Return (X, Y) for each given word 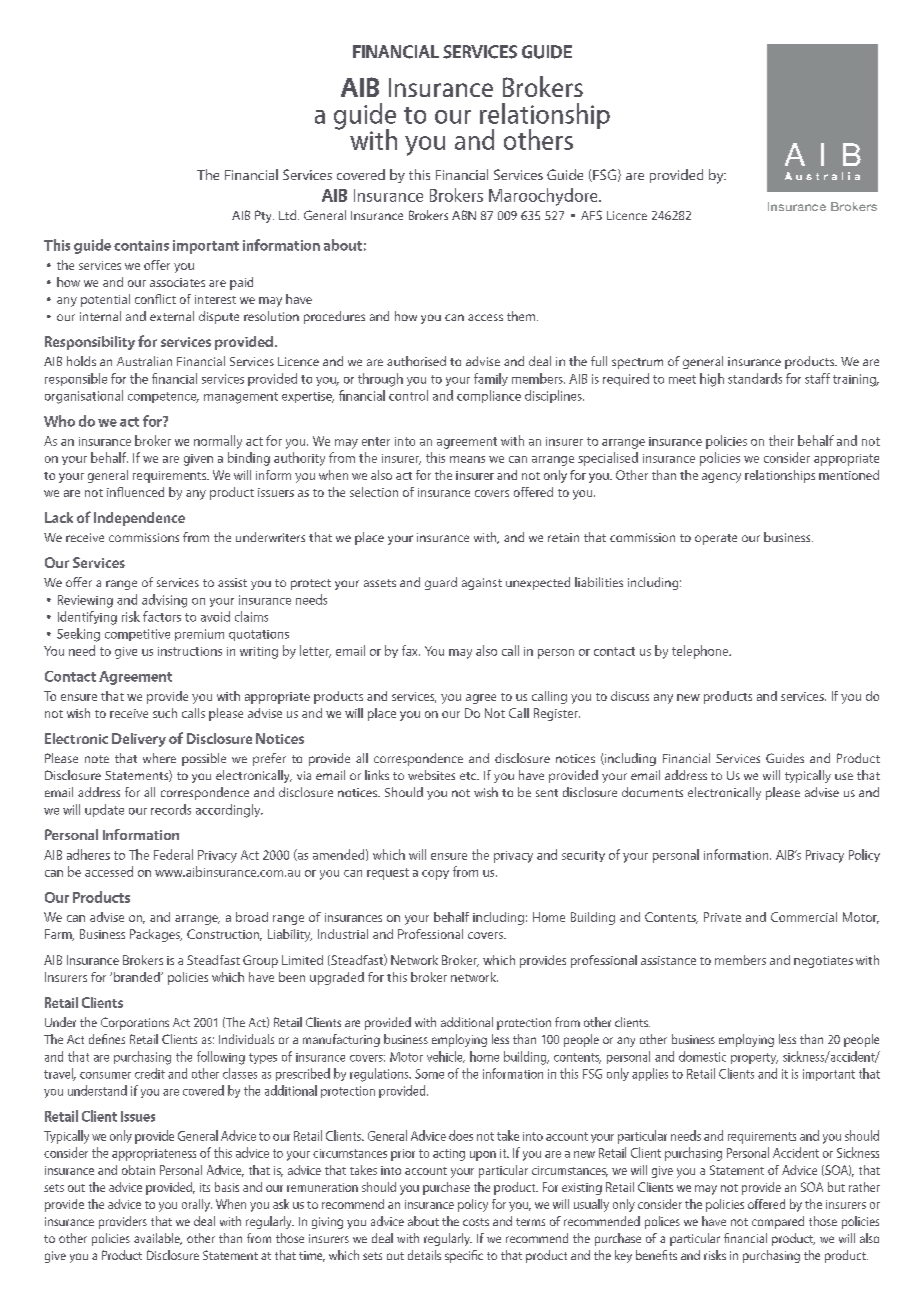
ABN (464, 215)
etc (469, 776)
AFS (591, 215)
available (158, 1239)
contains (141, 245)
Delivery (139, 740)
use (844, 776)
